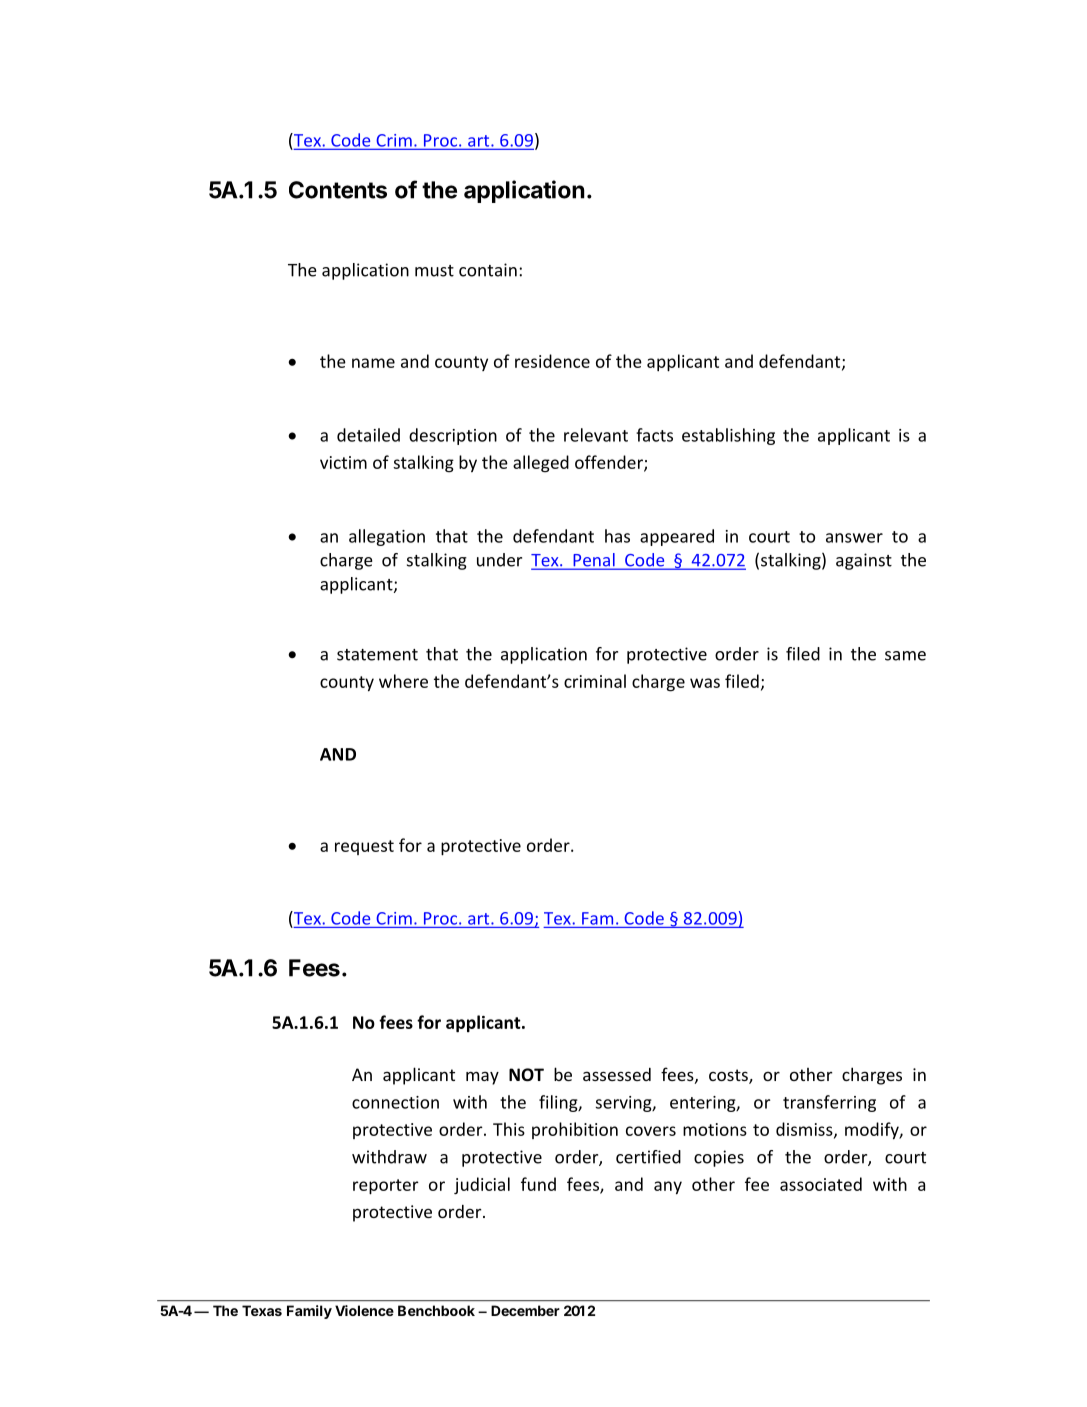 Image resolution: width=1087 pixels, height=1407 pixels. What do you see at coordinates (364, 1310) in the document?
I see `Violence` at bounding box center [364, 1310].
